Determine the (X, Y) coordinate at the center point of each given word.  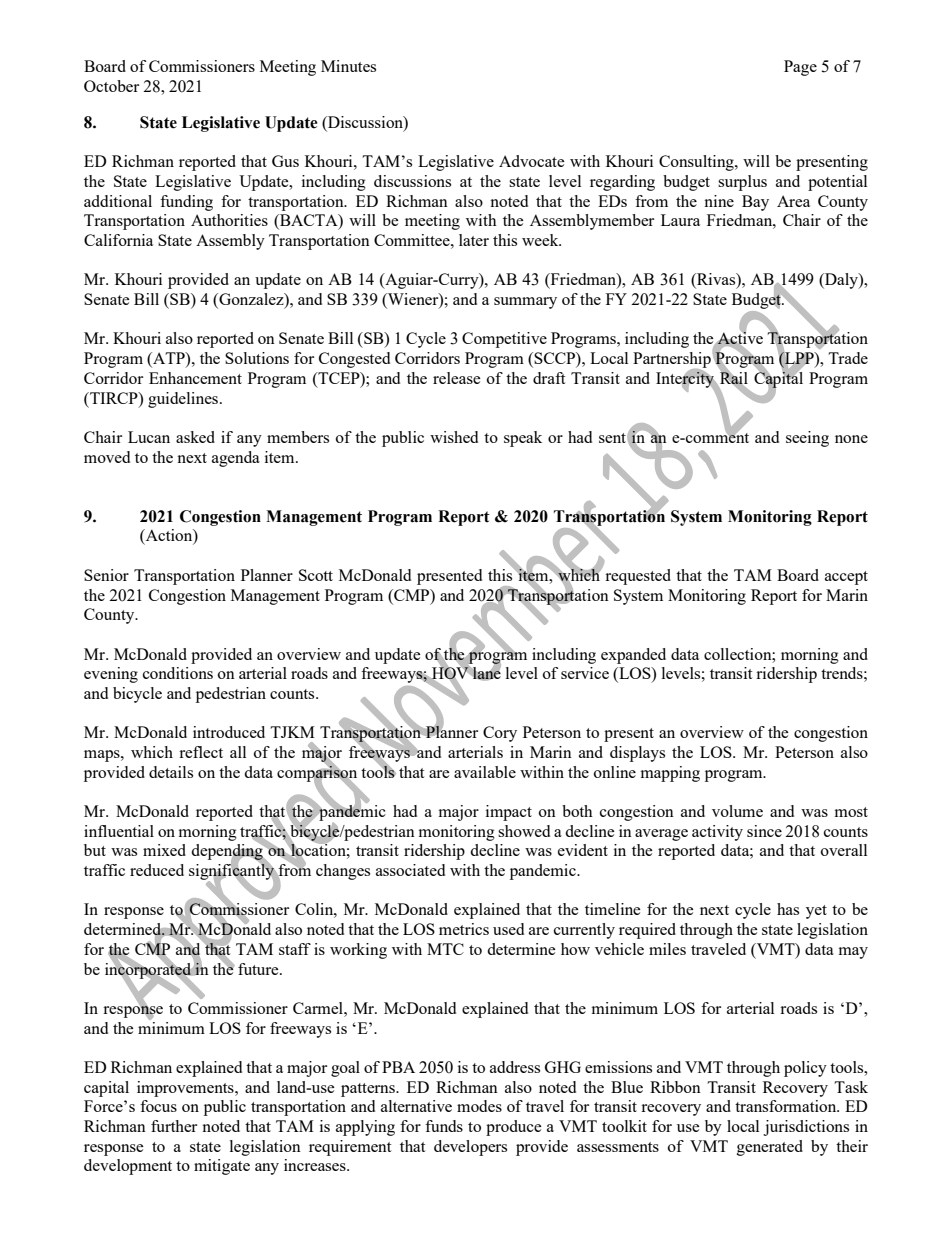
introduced (229, 732)
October (111, 86)
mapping (670, 774)
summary (525, 303)
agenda (236, 459)
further (174, 1126)
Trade (848, 358)
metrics (464, 929)
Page (800, 68)
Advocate (532, 161)
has (788, 909)
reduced (157, 870)
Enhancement (195, 378)
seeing (807, 439)
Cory (500, 734)
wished (454, 437)
